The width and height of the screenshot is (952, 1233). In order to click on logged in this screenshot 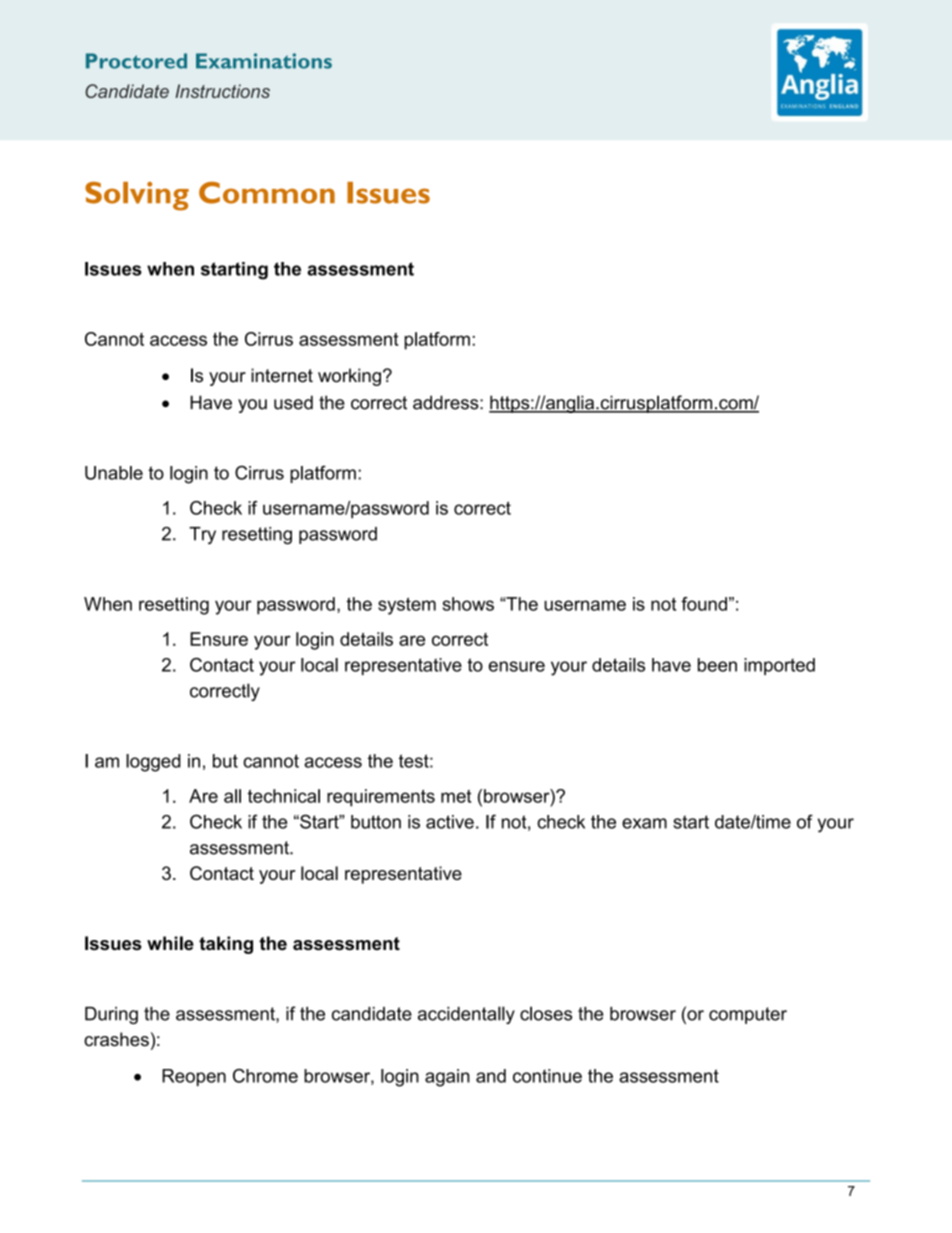, I will do `click(153, 763)`.
